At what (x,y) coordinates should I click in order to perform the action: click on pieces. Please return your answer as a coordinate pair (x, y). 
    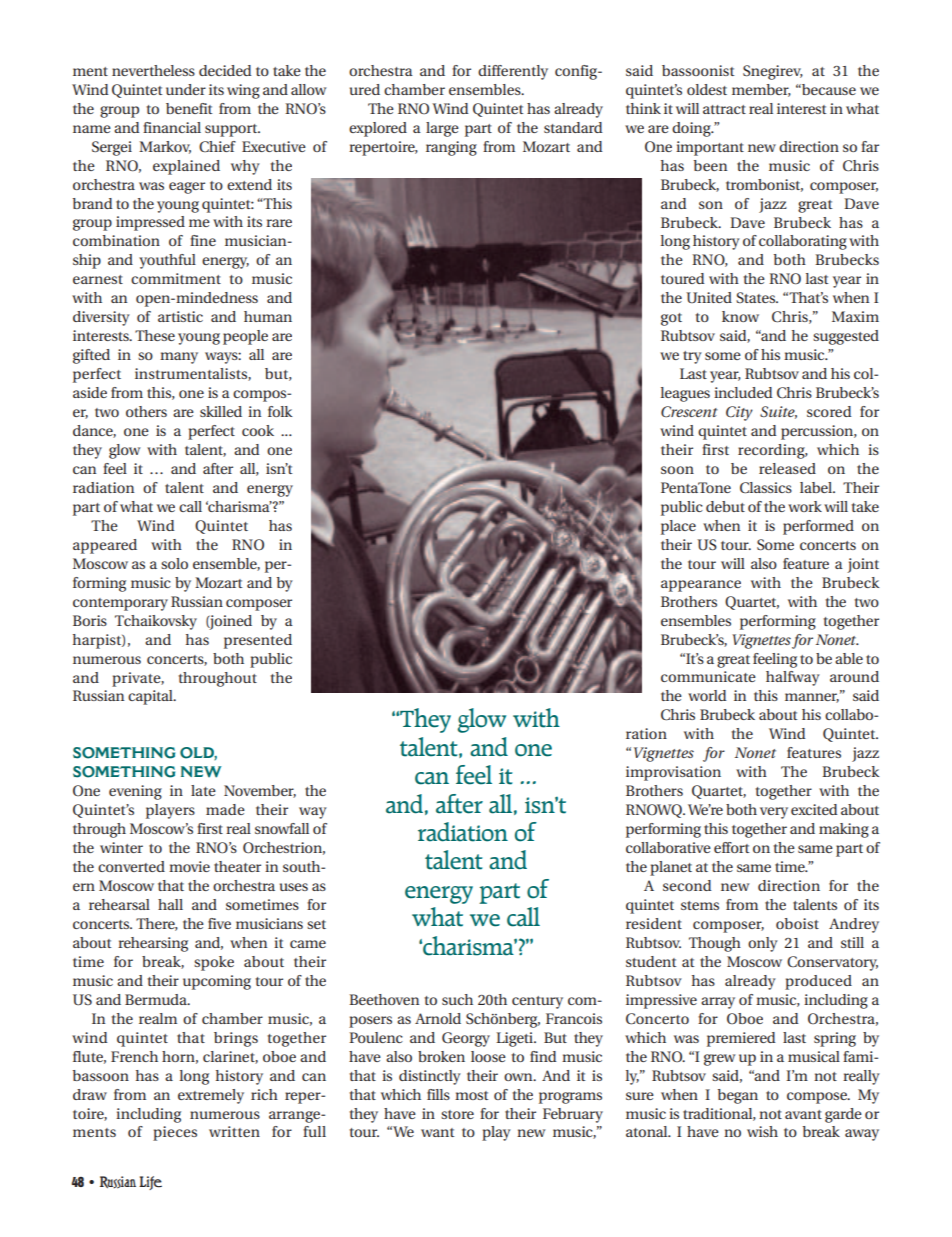
    Looking at the image, I should click on (175, 1133).
